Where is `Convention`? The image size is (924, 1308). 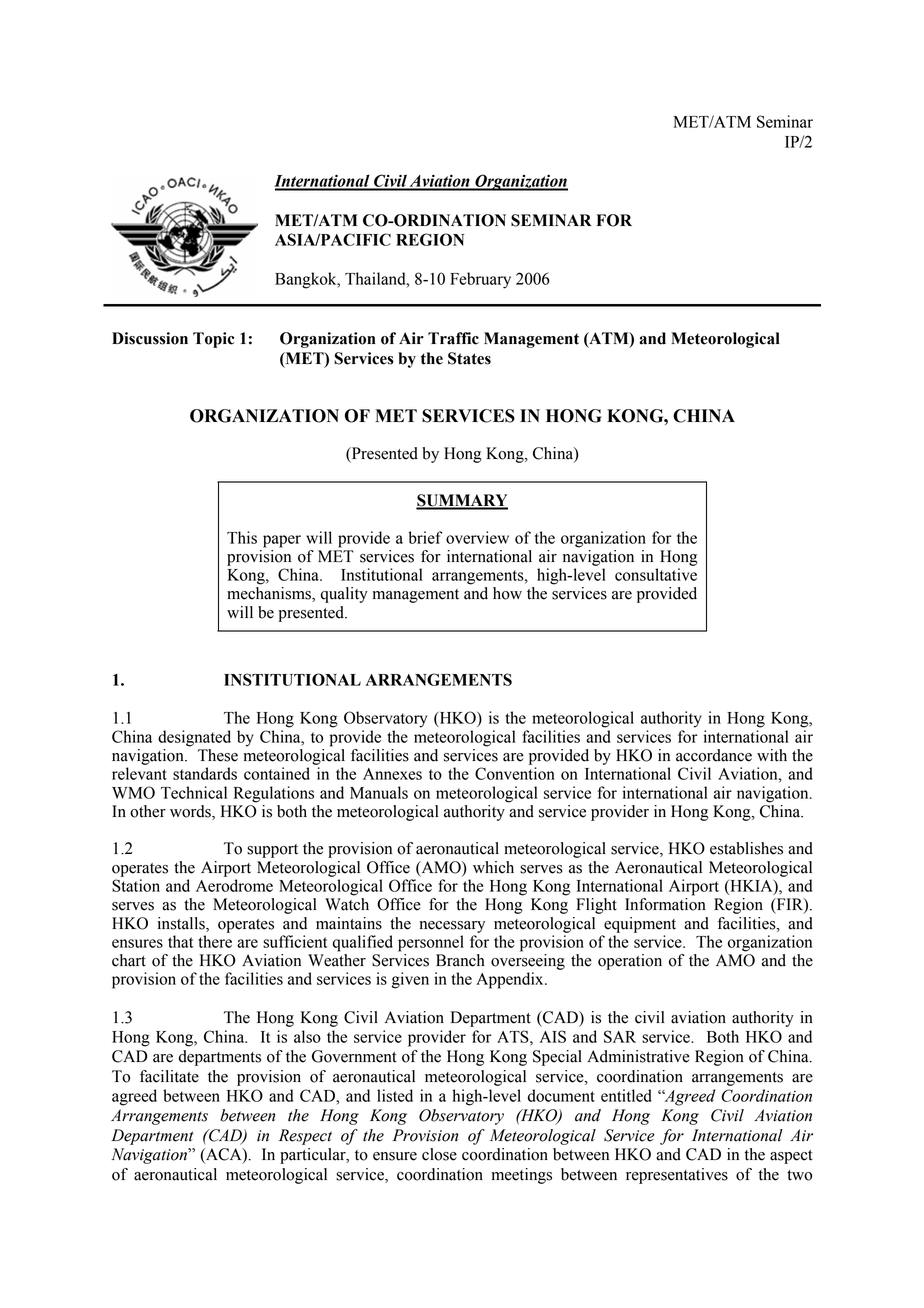
Convention is located at coordinates (515, 773).
